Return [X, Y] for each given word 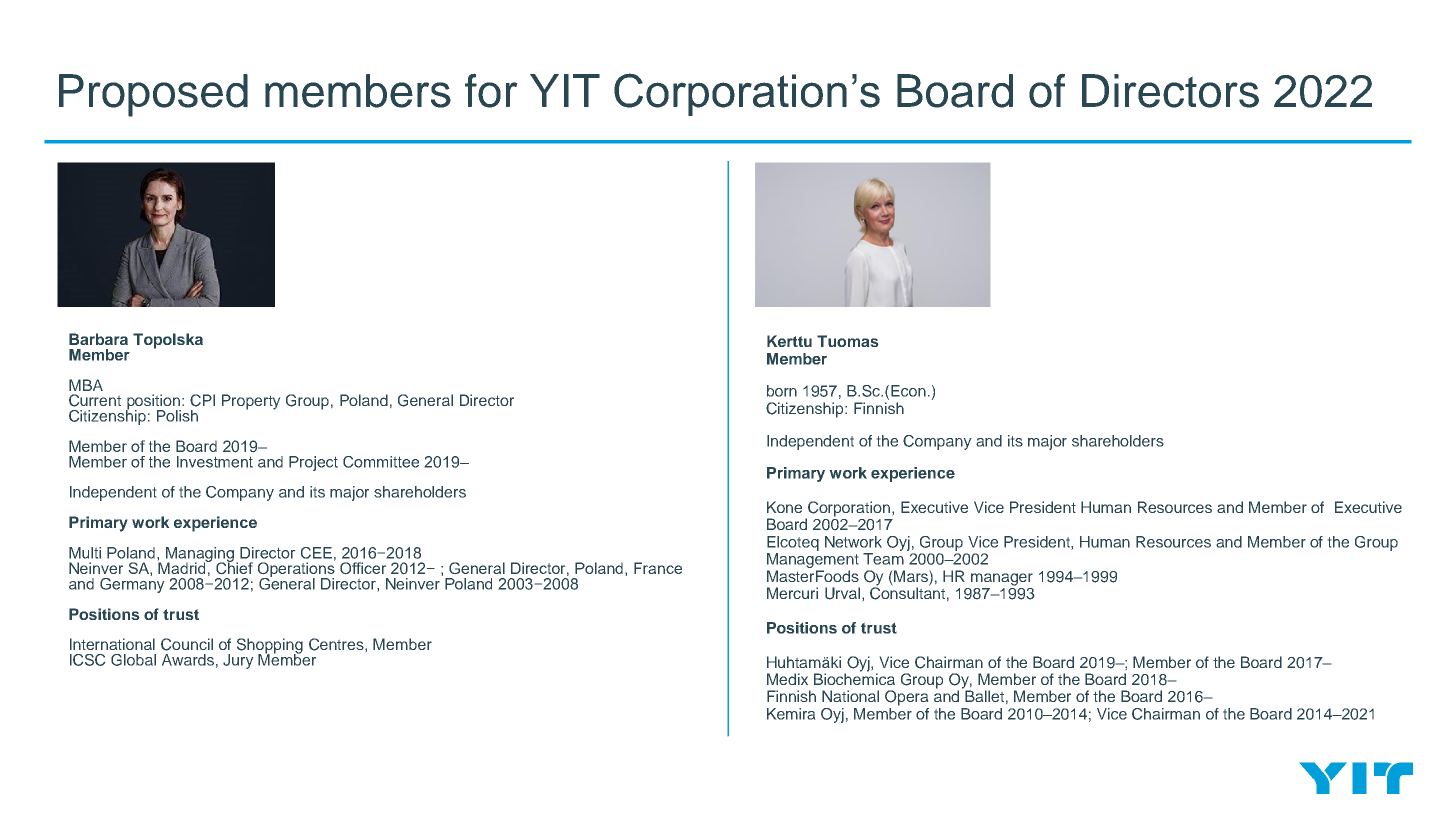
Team [883, 559]
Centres [337, 644]
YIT [565, 90]
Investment [215, 462]
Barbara [98, 339]
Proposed [153, 95]
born [782, 391]
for [491, 91]
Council [187, 644]
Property [251, 402]
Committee [381, 462]
